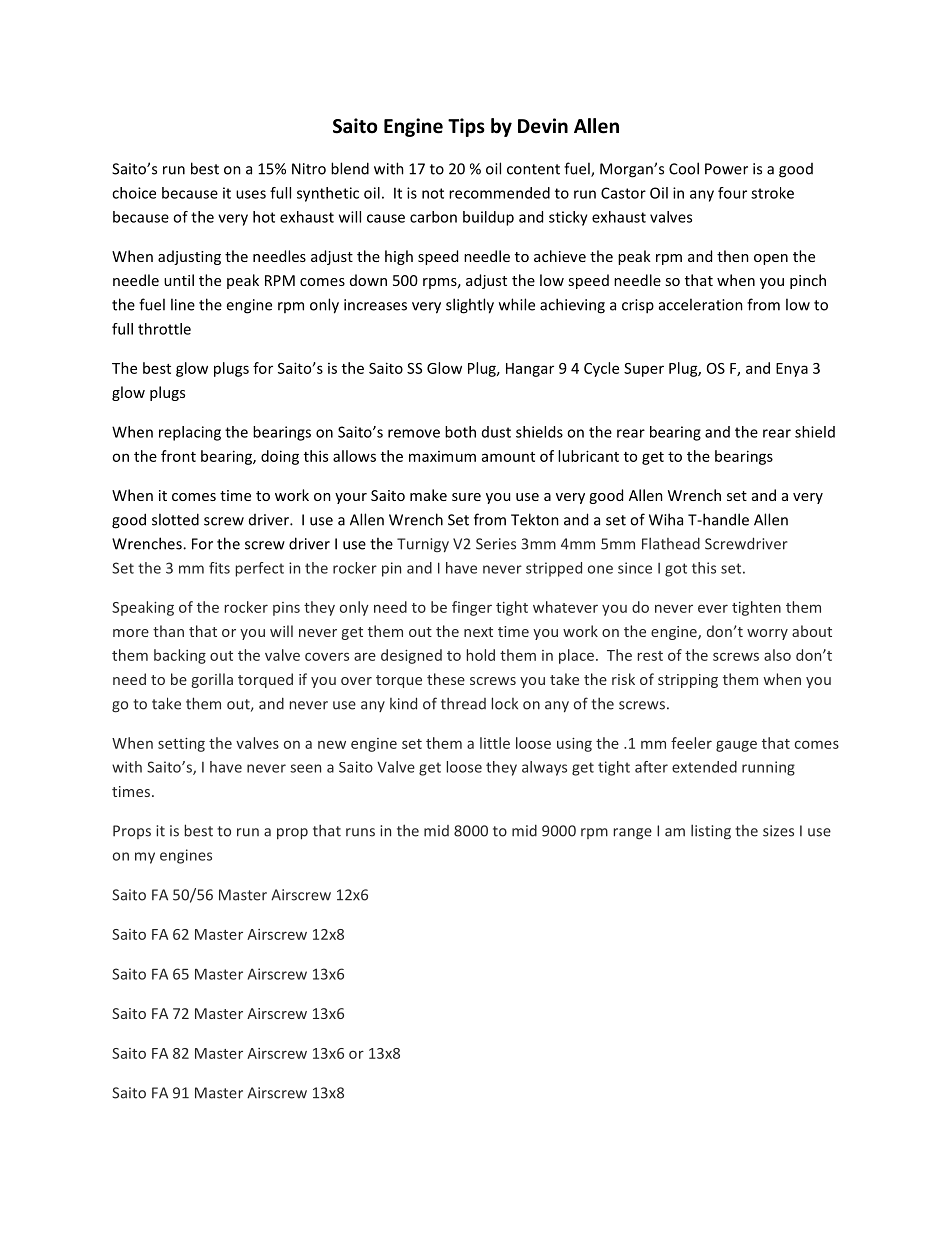 The height and width of the screenshot is (1233, 952). Describe the element at coordinates (178, 456) in the screenshot. I see `front` at that location.
